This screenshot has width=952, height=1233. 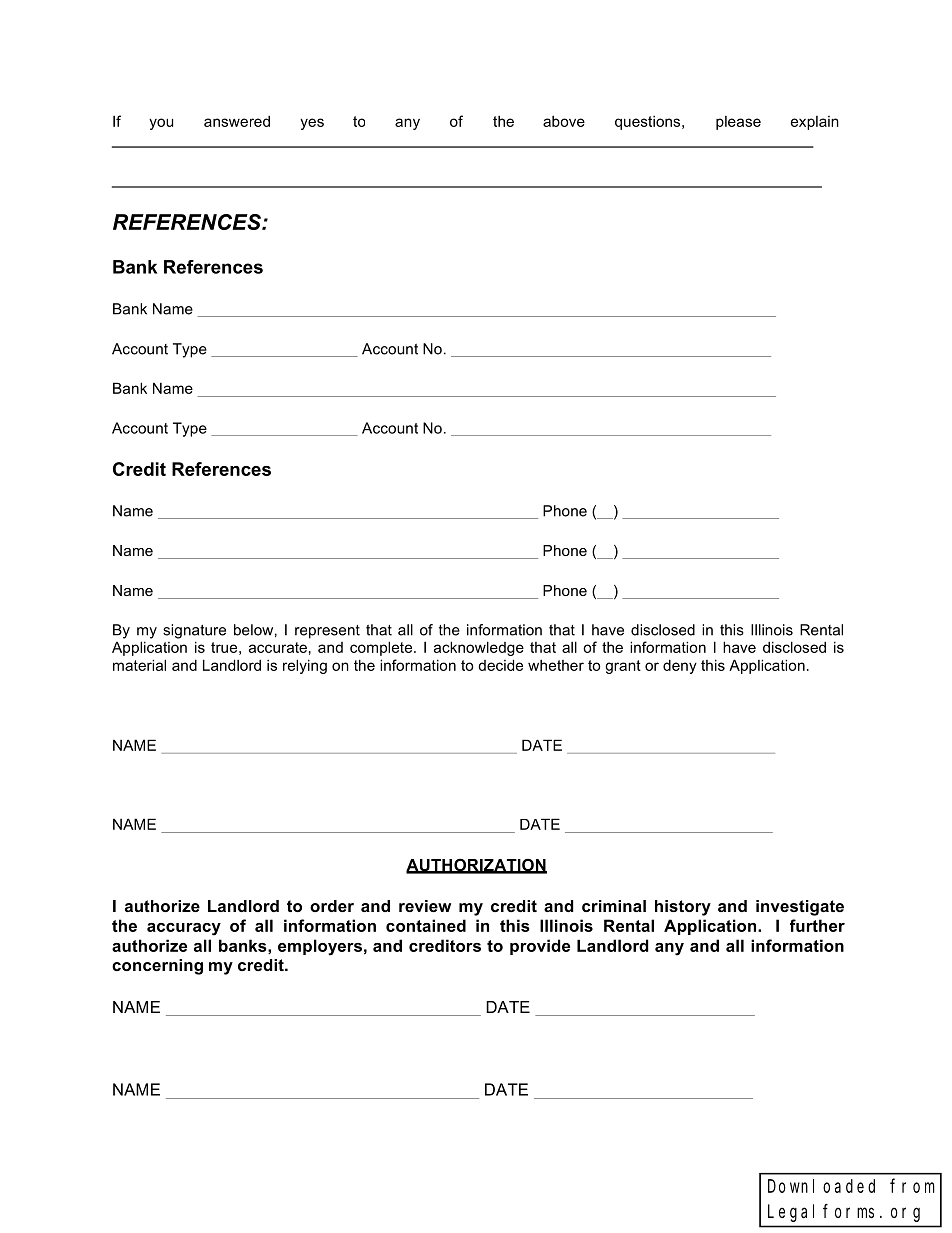 What do you see at coordinates (479, 648) in the screenshot?
I see `acknowledge` at bounding box center [479, 648].
